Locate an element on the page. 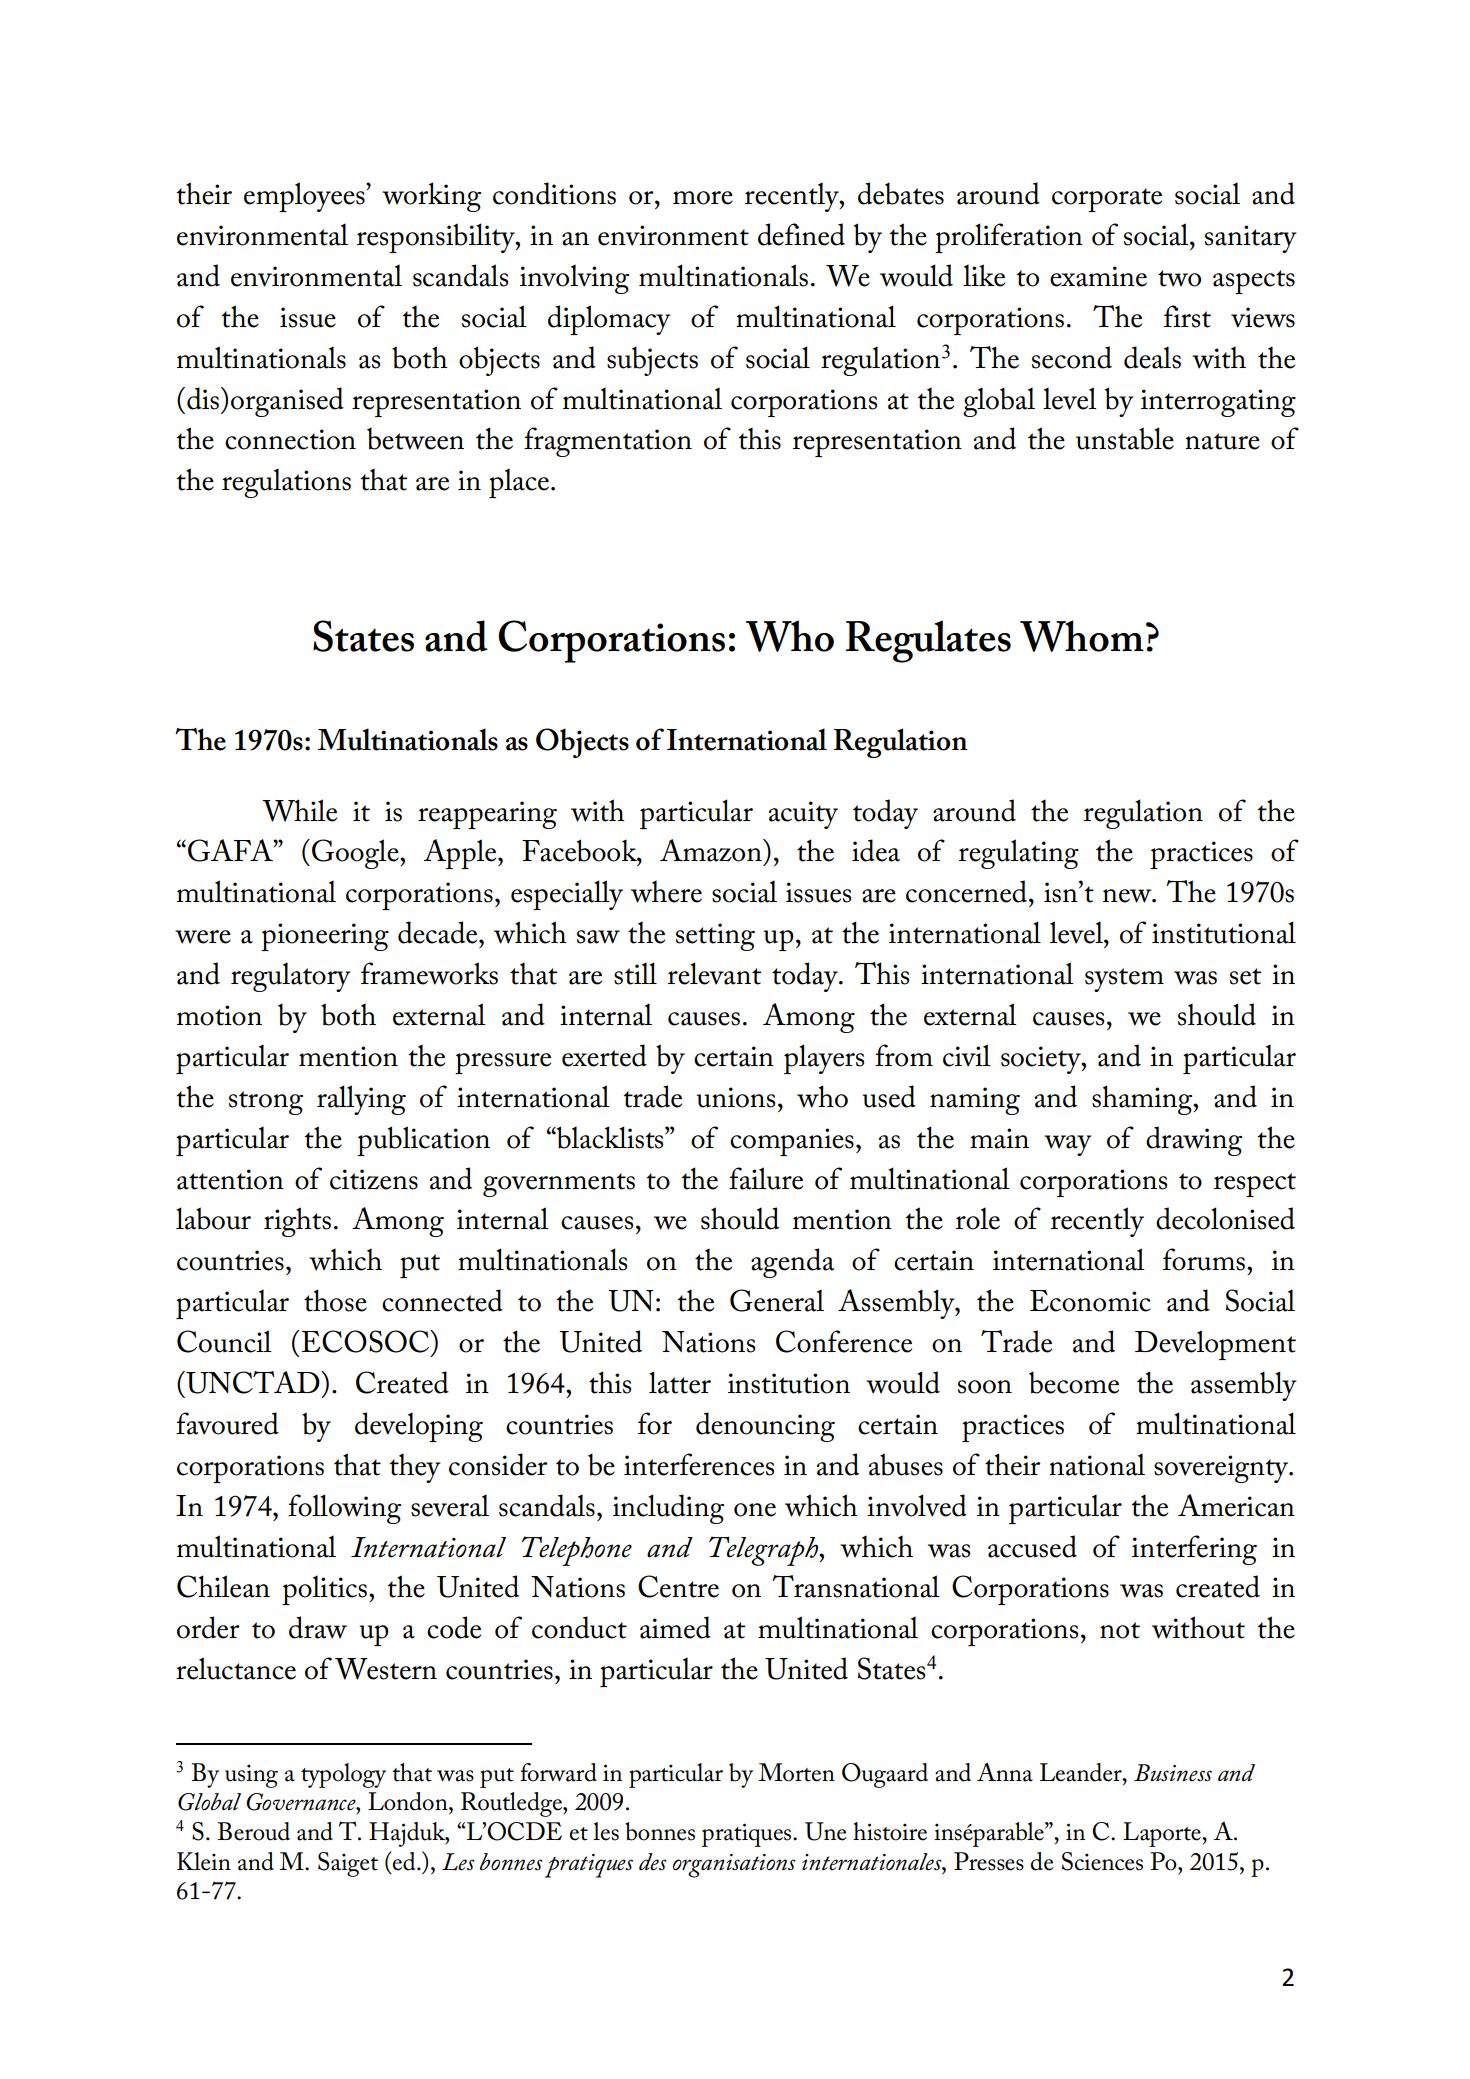 Image resolution: width=1470 pixels, height=2079 pixels. typology is located at coordinates (343, 1775).
